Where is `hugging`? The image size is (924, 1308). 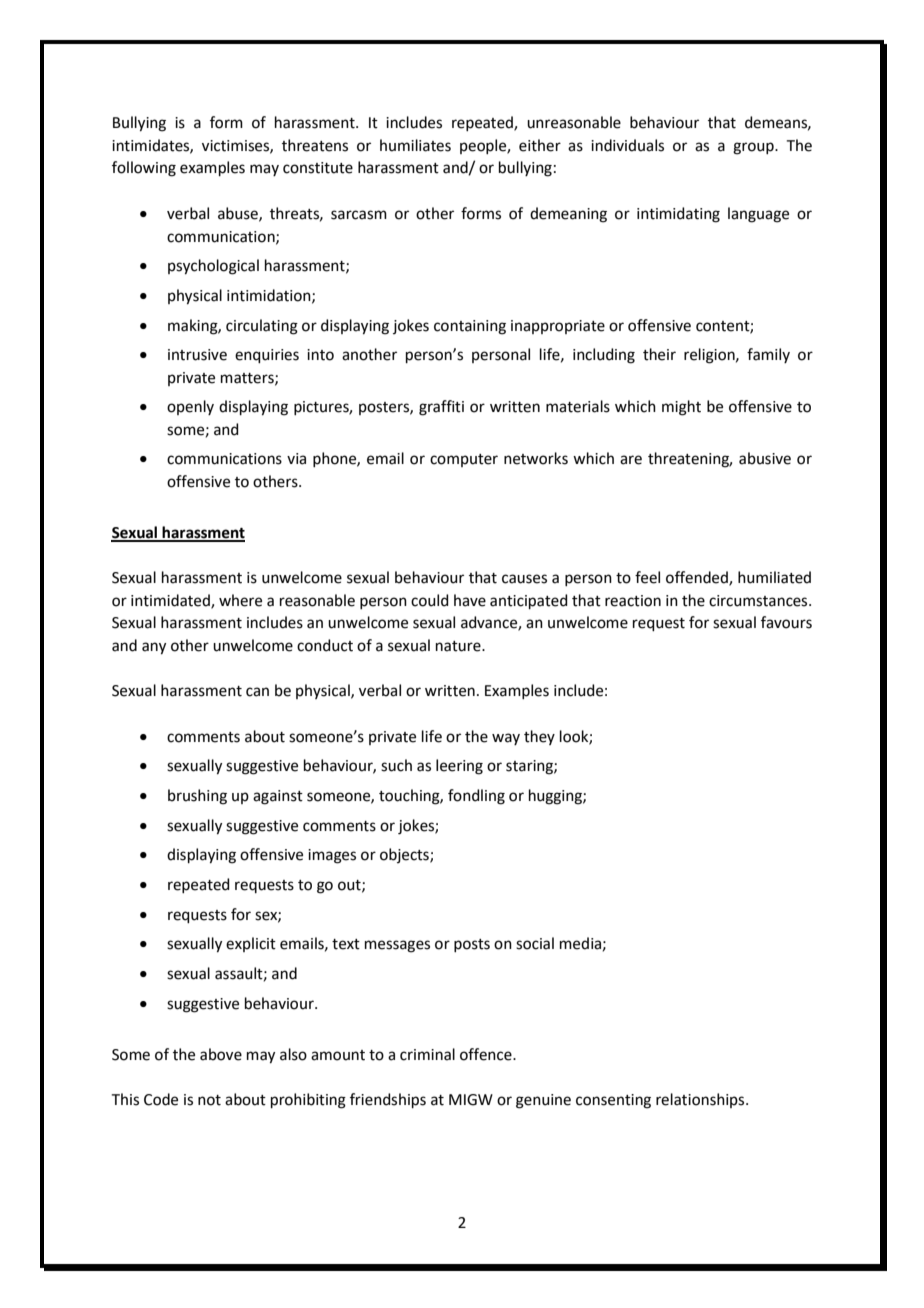
hugging is located at coordinates (556, 797).
